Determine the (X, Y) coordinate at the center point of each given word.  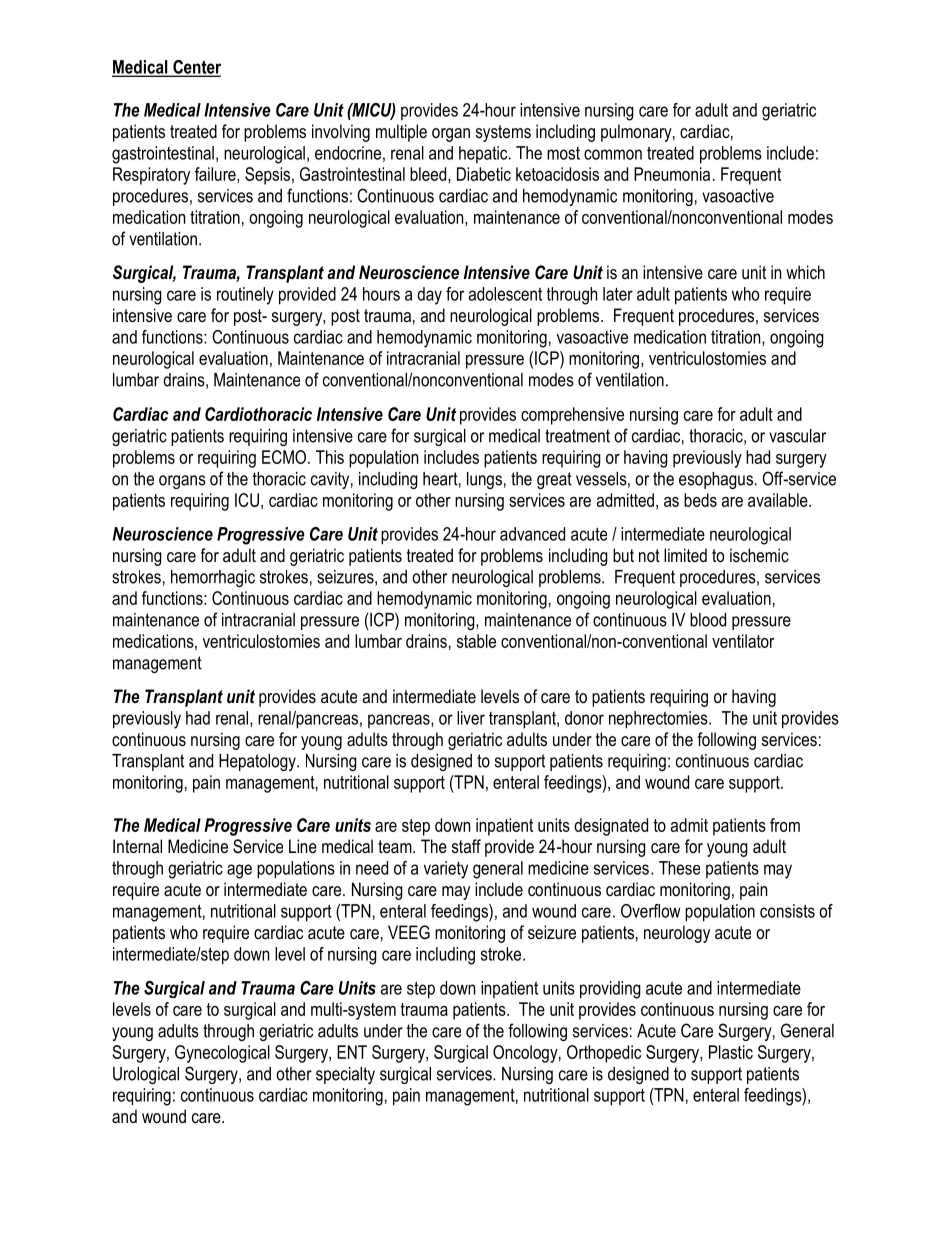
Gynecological (222, 1054)
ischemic (759, 555)
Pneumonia (672, 174)
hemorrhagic (213, 578)
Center (196, 68)
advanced (532, 534)
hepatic (484, 154)
